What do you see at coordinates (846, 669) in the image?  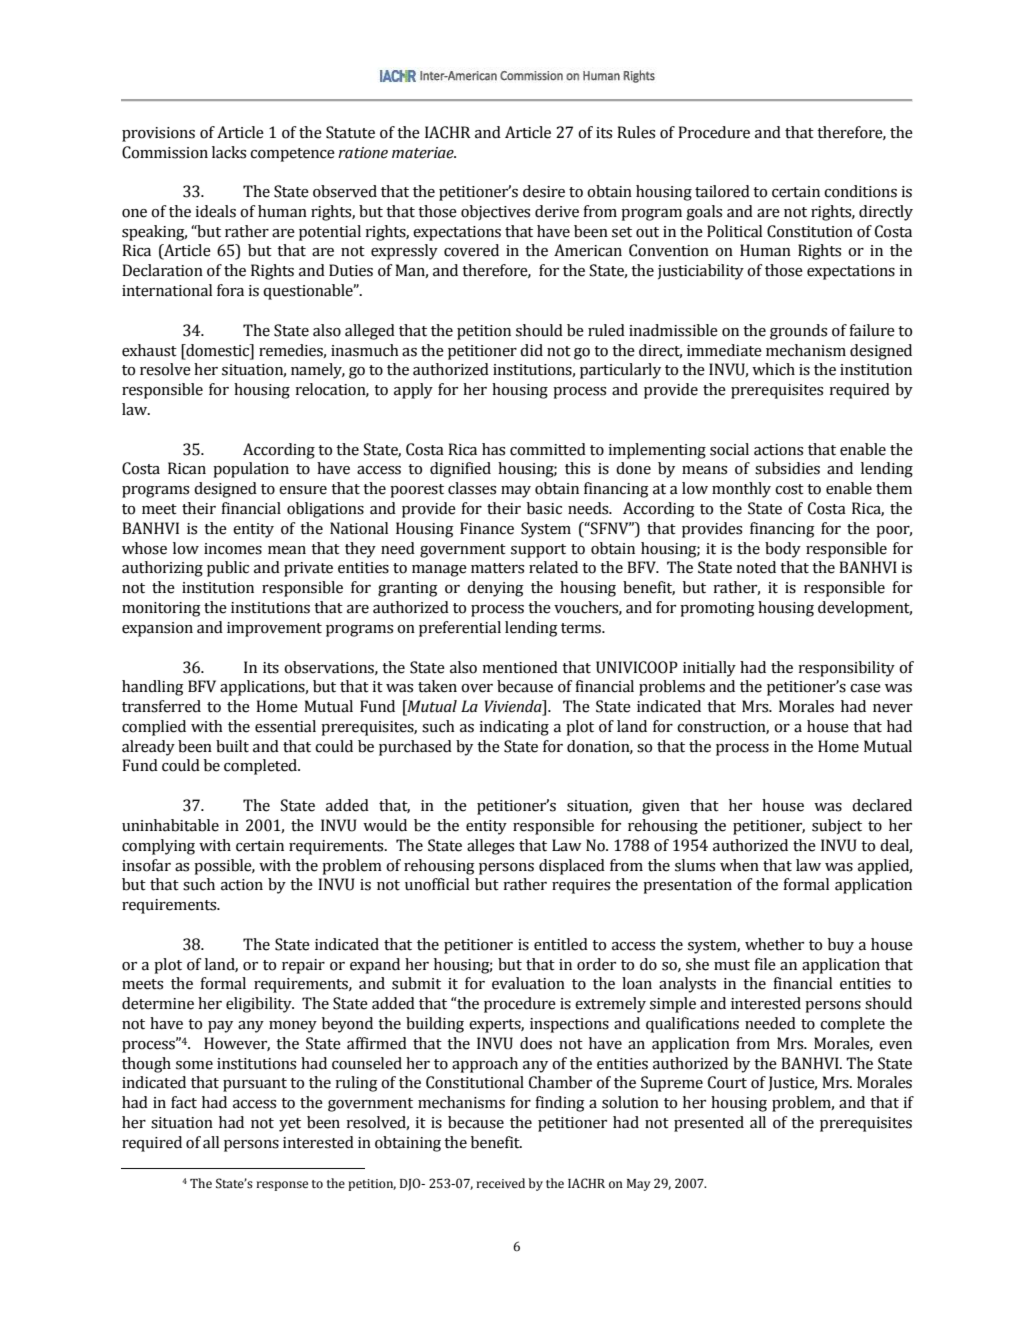 I see `responsibility` at bounding box center [846, 669].
